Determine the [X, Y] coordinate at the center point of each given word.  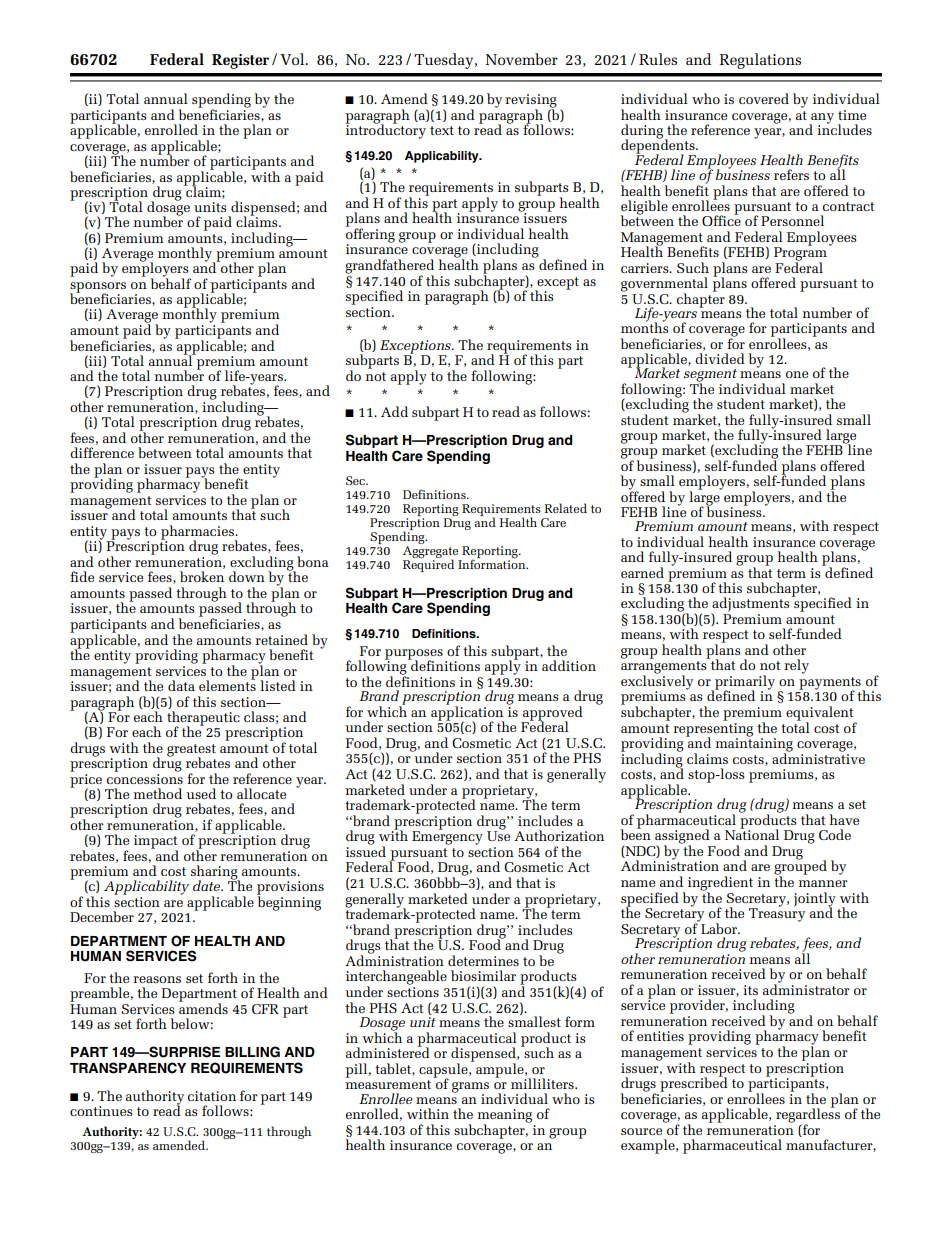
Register [240, 61]
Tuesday [445, 61]
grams [470, 1088]
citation [212, 1096]
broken [202, 576]
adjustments [750, 605]
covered [764, 98]
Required [428, 565]
